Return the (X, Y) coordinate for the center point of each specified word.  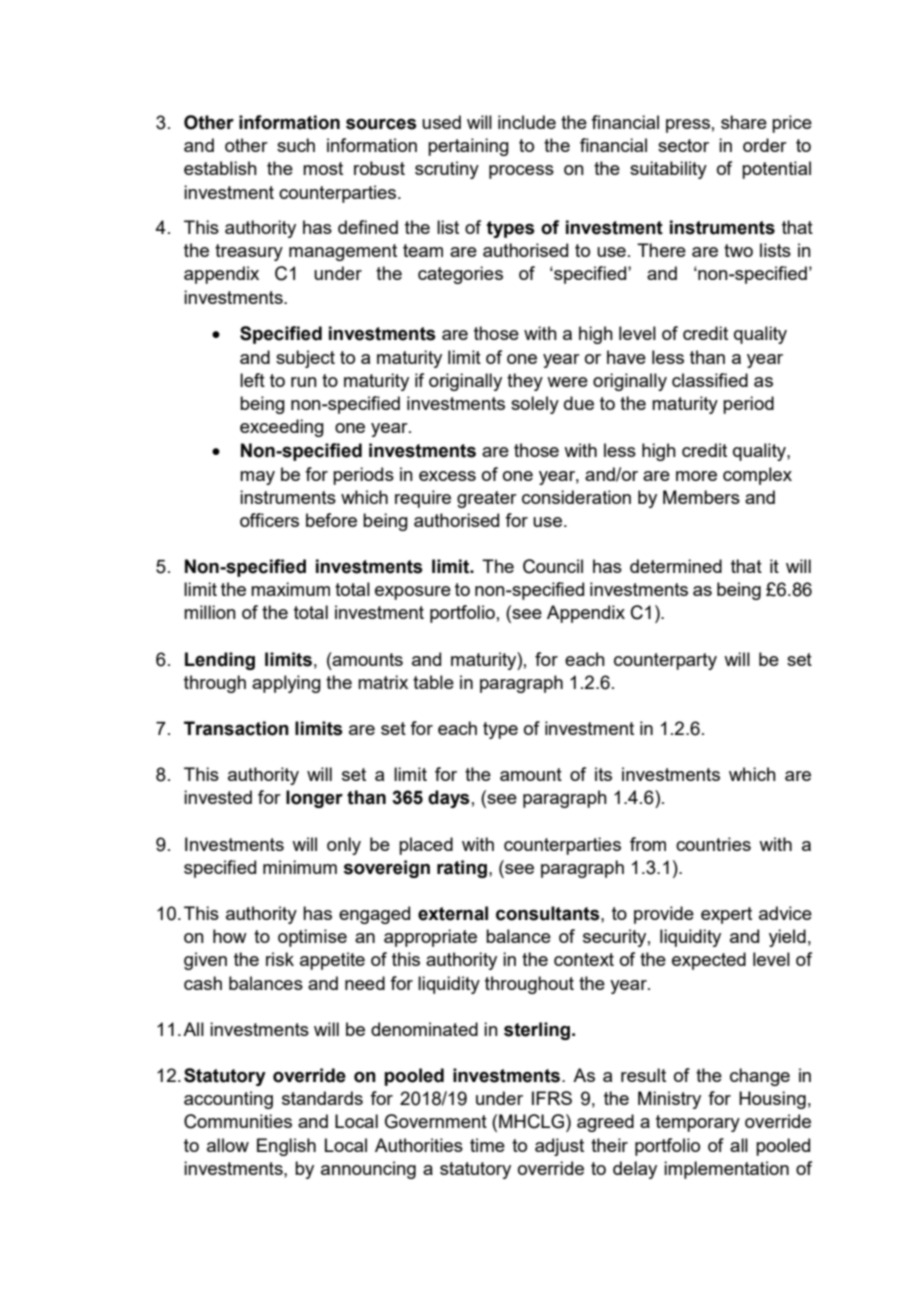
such (296, 145)
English (286, 1147)
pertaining (468, 147)
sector (683, 145)
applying (286, 684)
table (433, 682)
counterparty (665, 661)
